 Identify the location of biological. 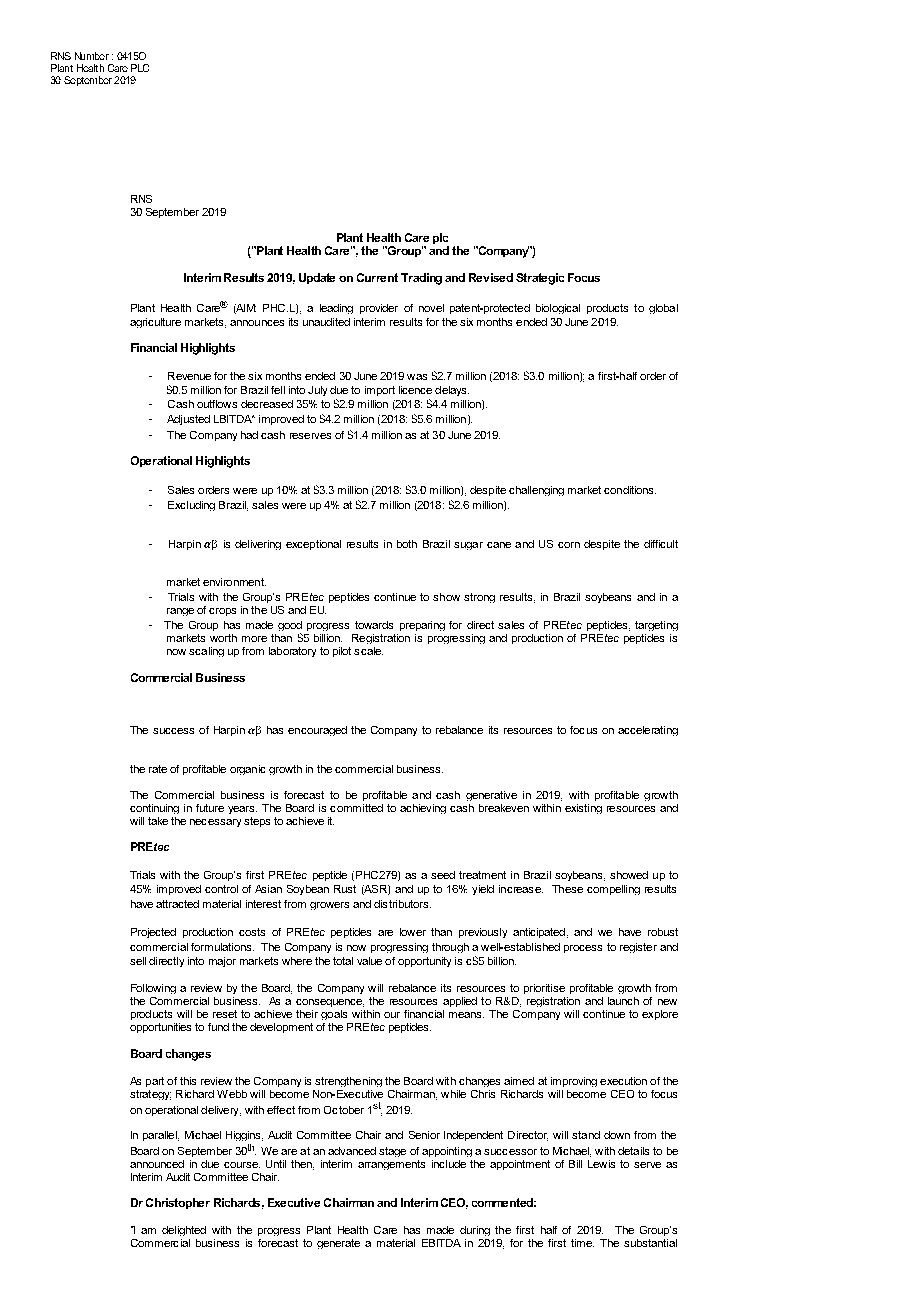
(558, 309).
